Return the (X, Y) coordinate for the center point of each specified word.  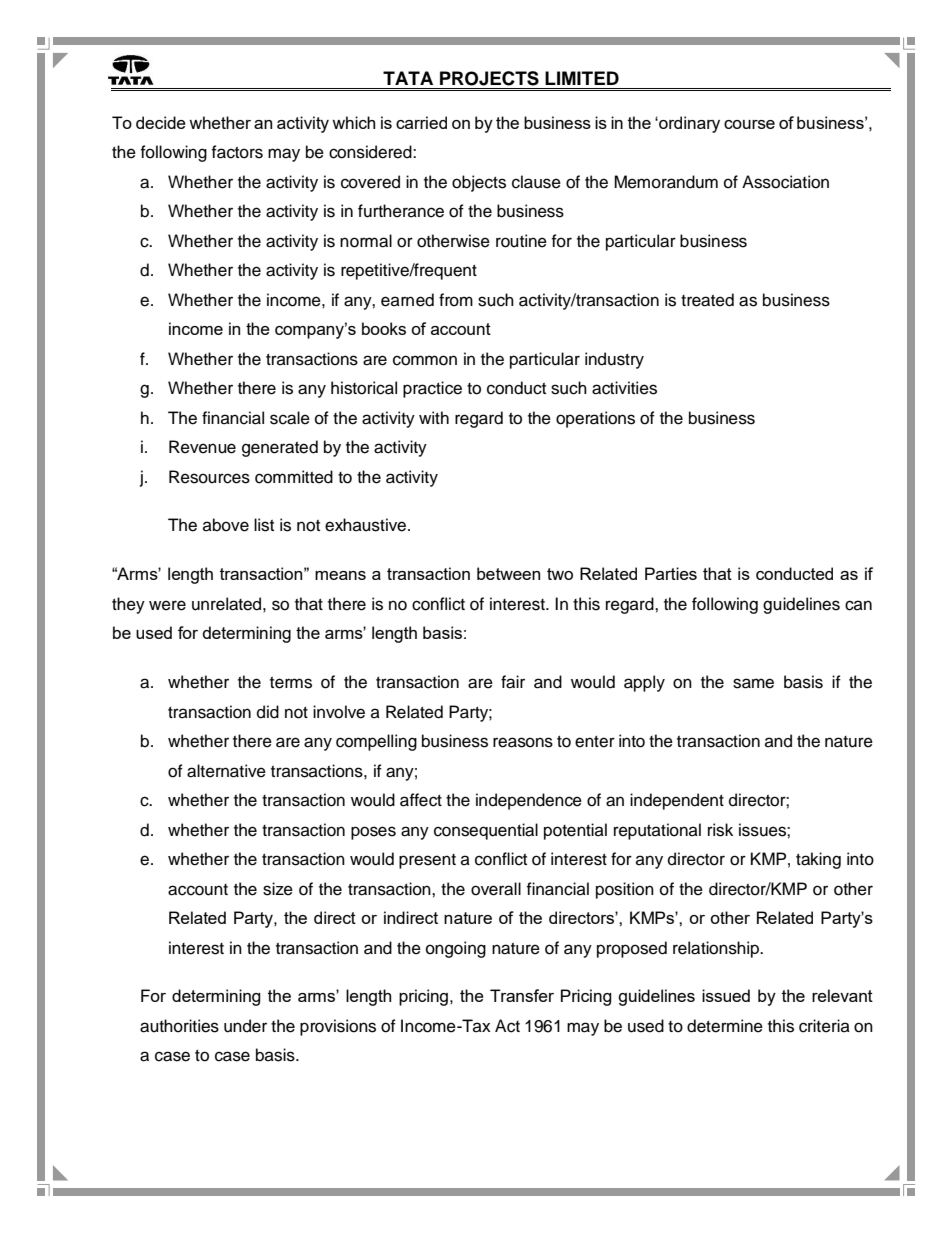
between (508, 573)
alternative (226, 771)
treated (707, 300)
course (749, 124)
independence (529, 801)
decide (161, 122)
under (245, 1026)
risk (720, 830)
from (456, 300)
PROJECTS (489, 78)
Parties (671, 573)
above (226, 525)
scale (290, 418)
